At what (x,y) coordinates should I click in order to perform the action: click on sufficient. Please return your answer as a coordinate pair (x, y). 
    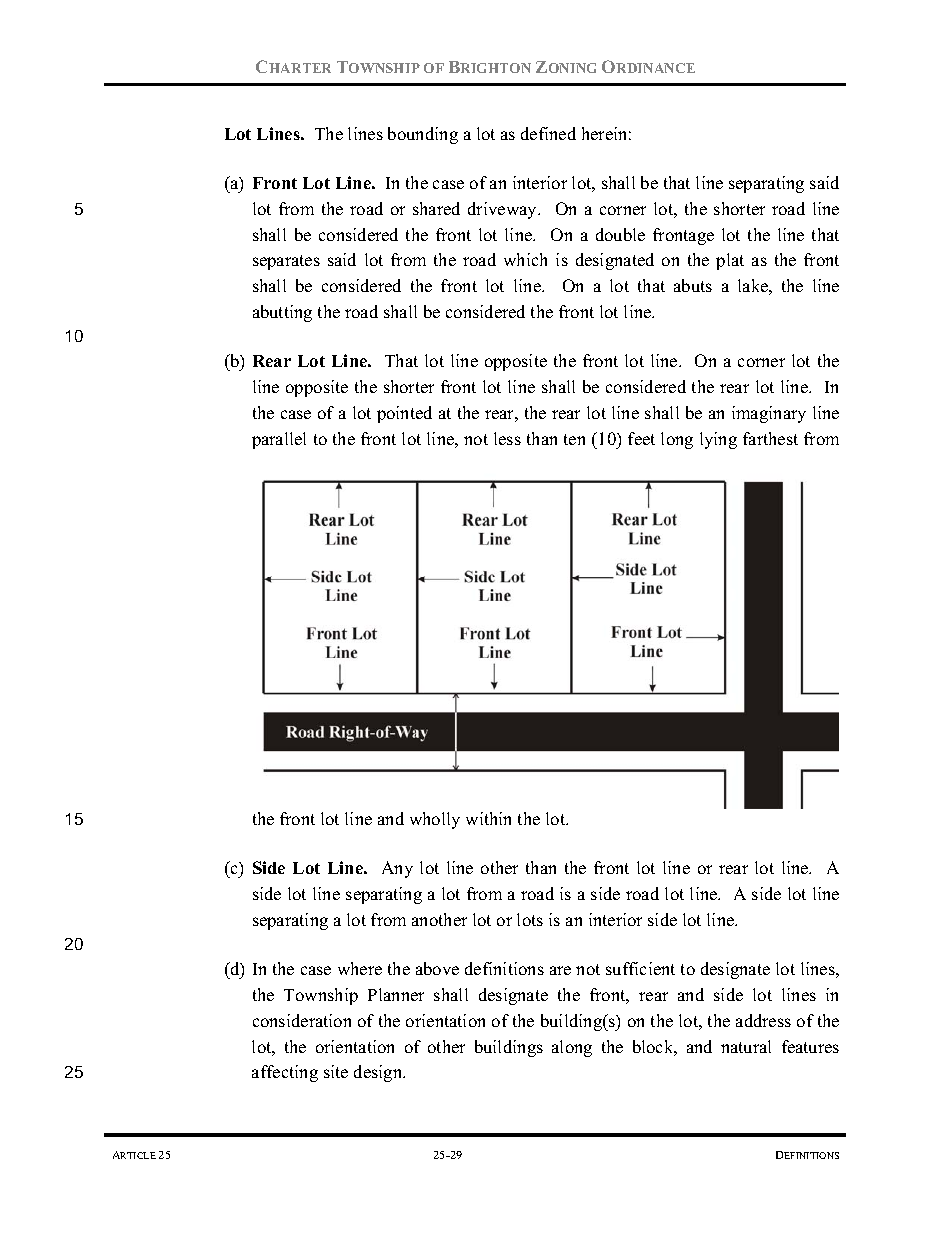
    Looking at the image, I should click on (640, 968).
